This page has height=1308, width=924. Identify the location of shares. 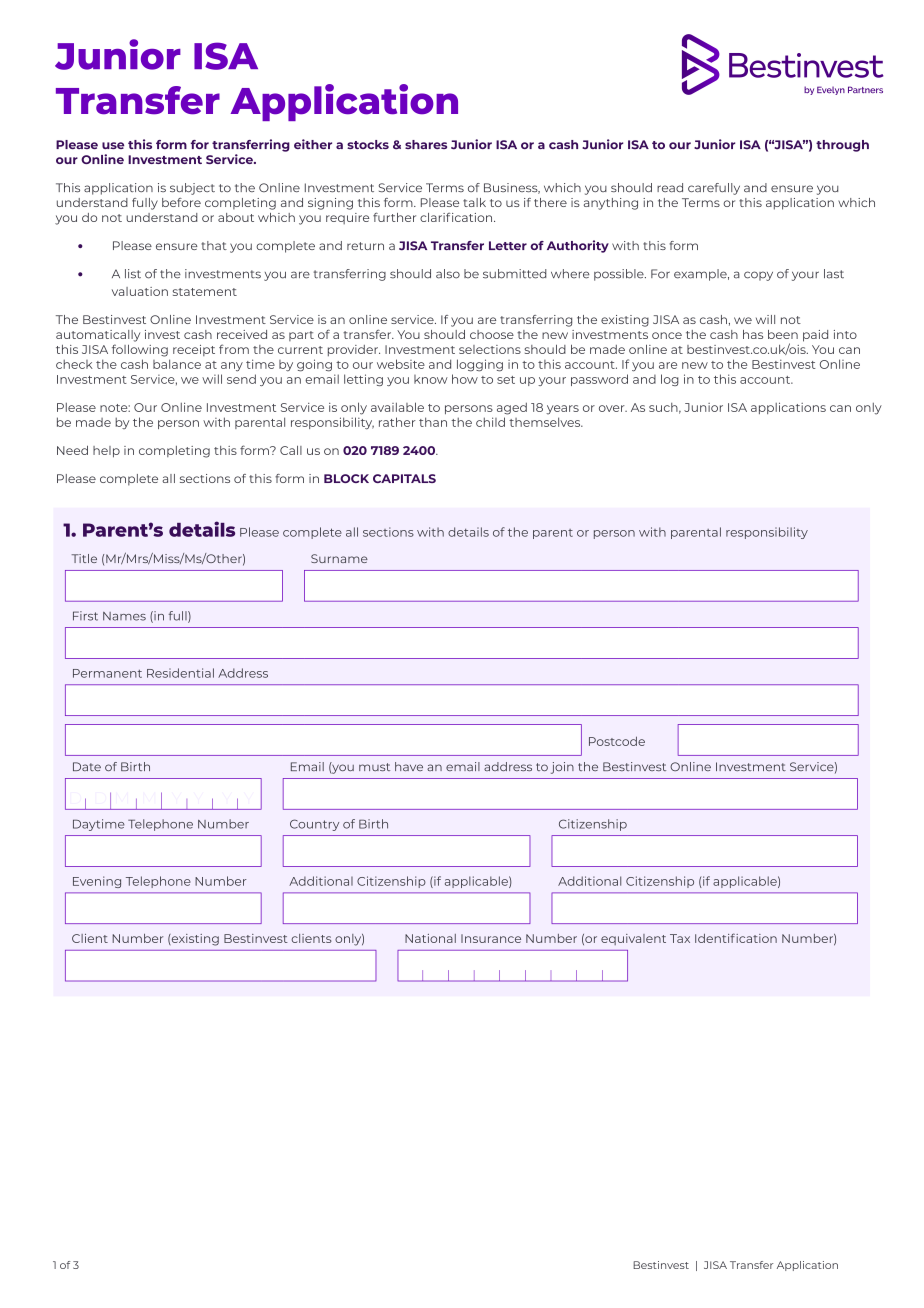
(426, 144).
